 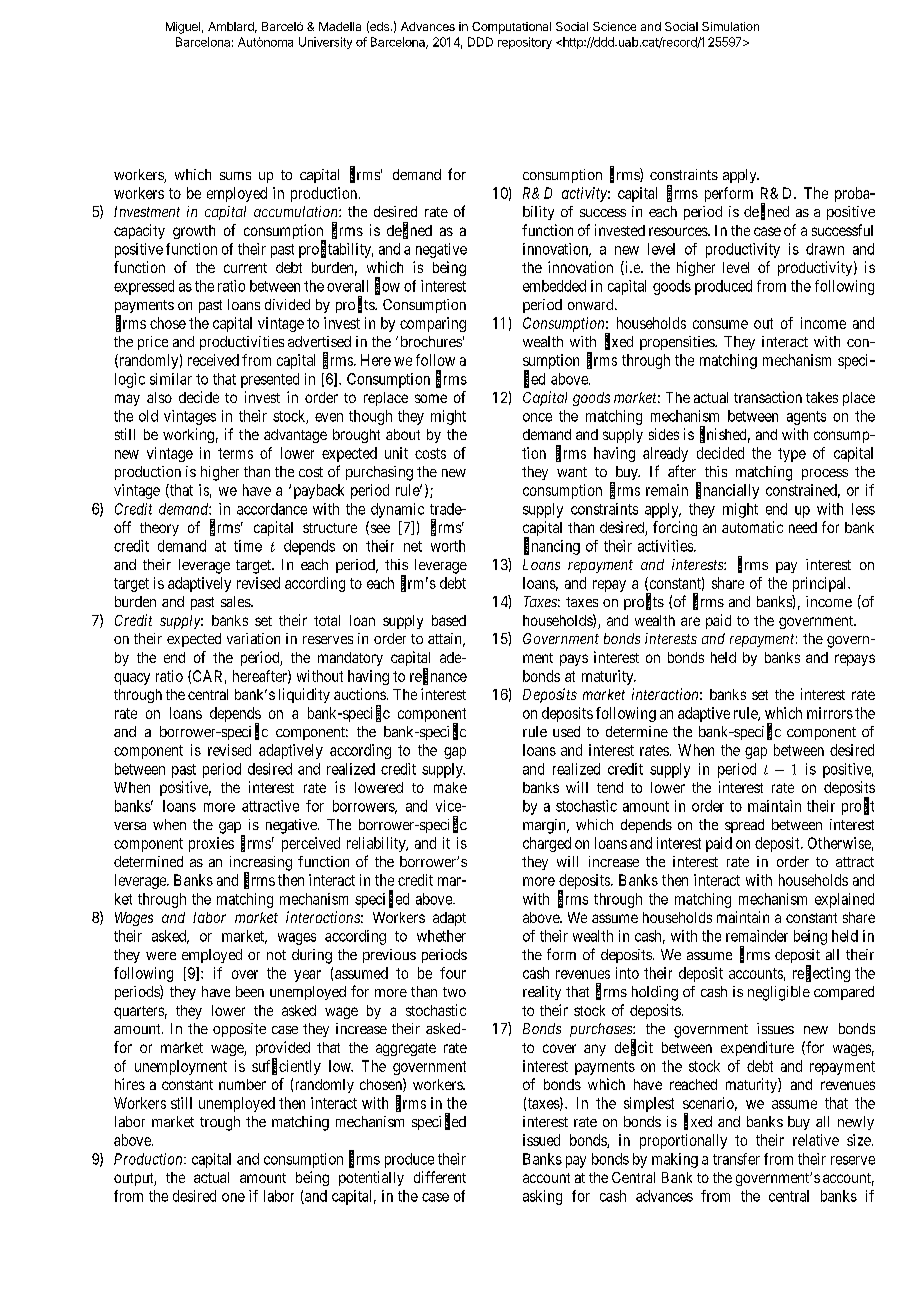 I want to click on issued, so click(x=541, y=1140).
